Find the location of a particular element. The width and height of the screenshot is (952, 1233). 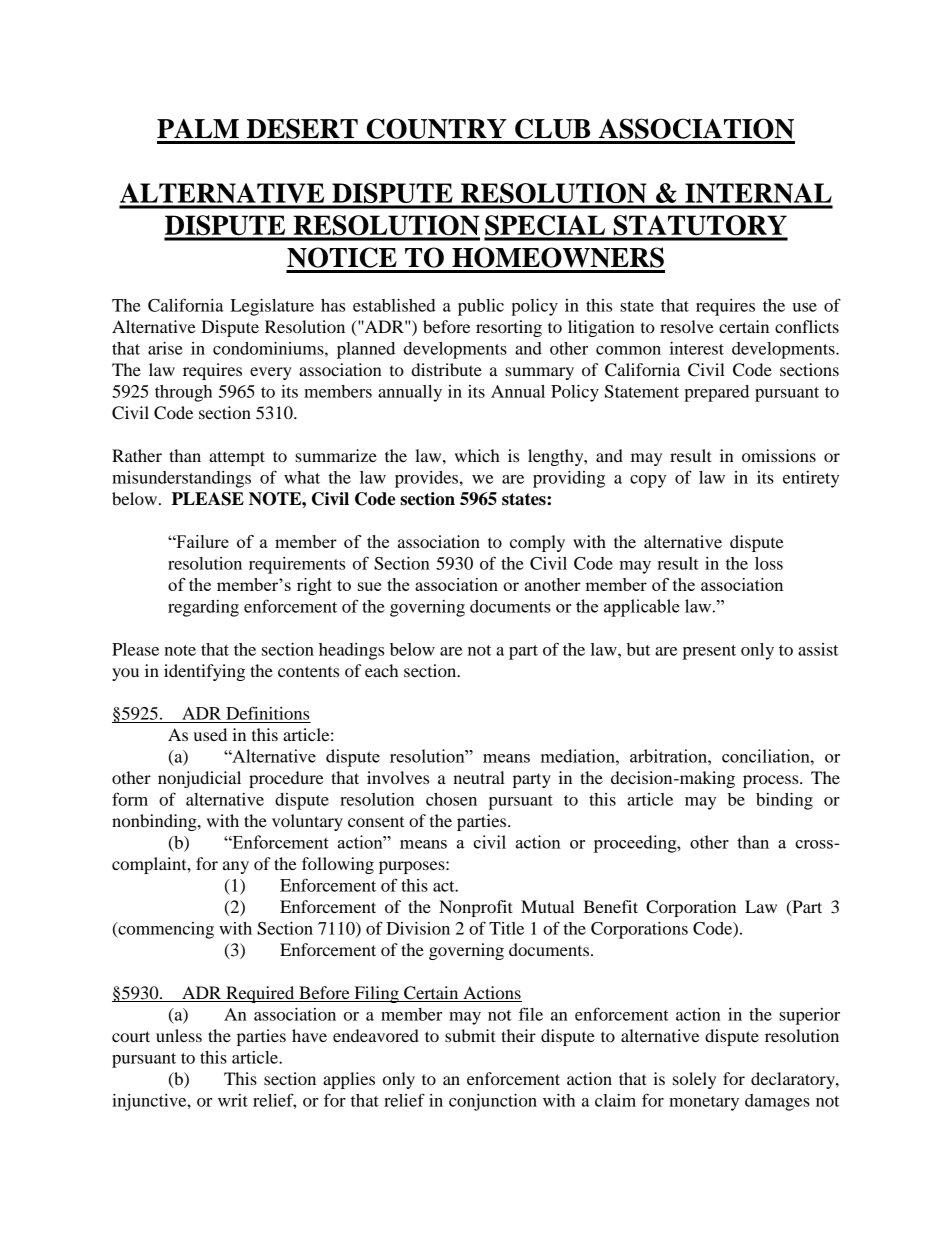

any is located at coordinates (236, 867).
